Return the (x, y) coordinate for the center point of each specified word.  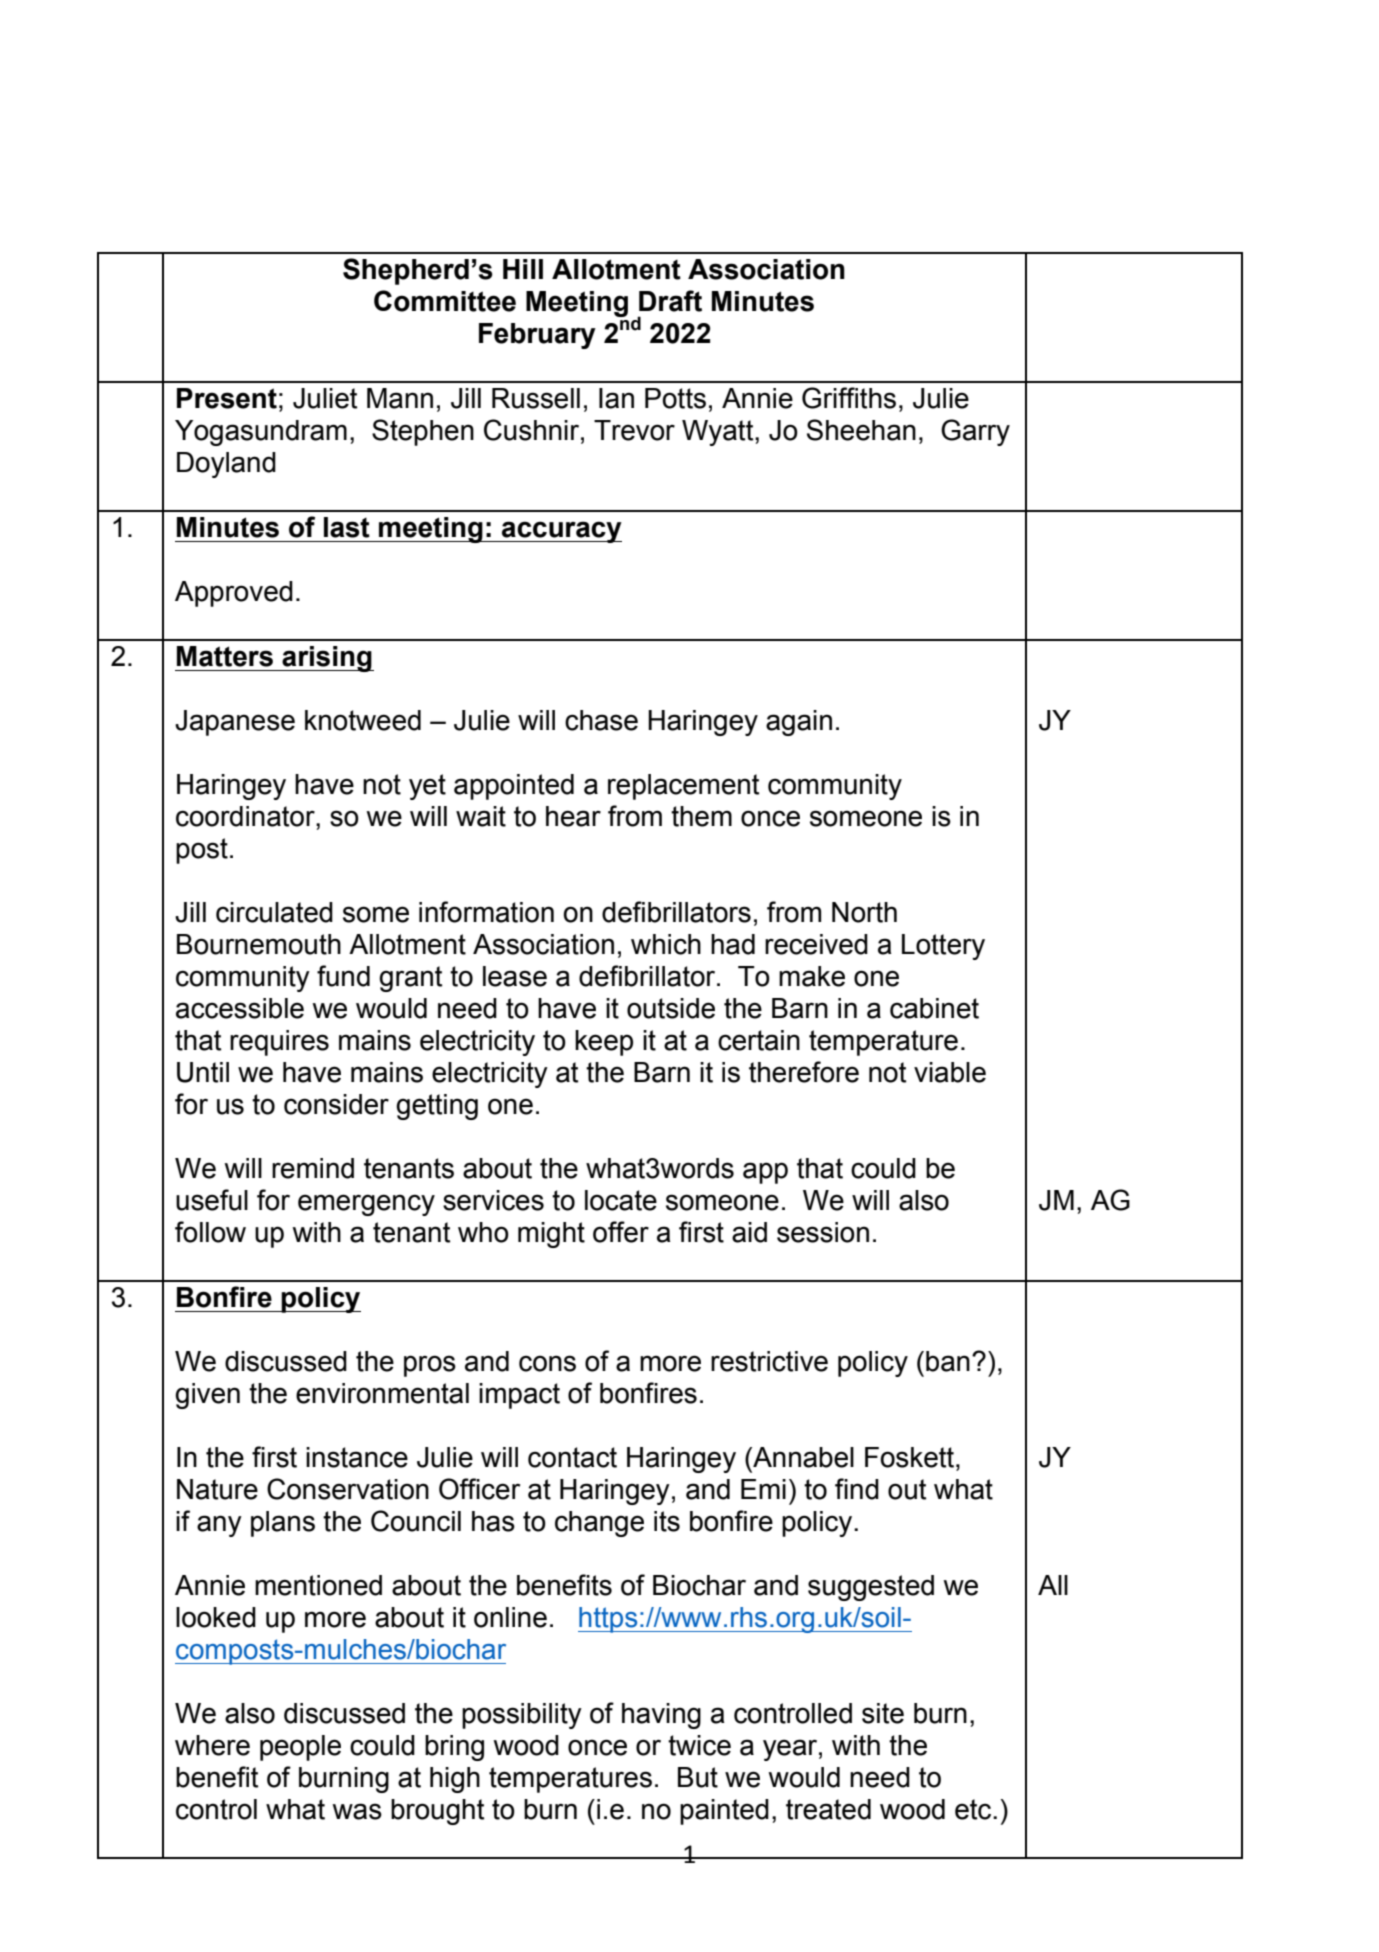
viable (950, 1072)
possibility (522, 1716)
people (300, 1748)
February (537, 336)
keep (604, 1043)
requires (279, 1043)
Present (227, 398)
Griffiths (849, 398)
